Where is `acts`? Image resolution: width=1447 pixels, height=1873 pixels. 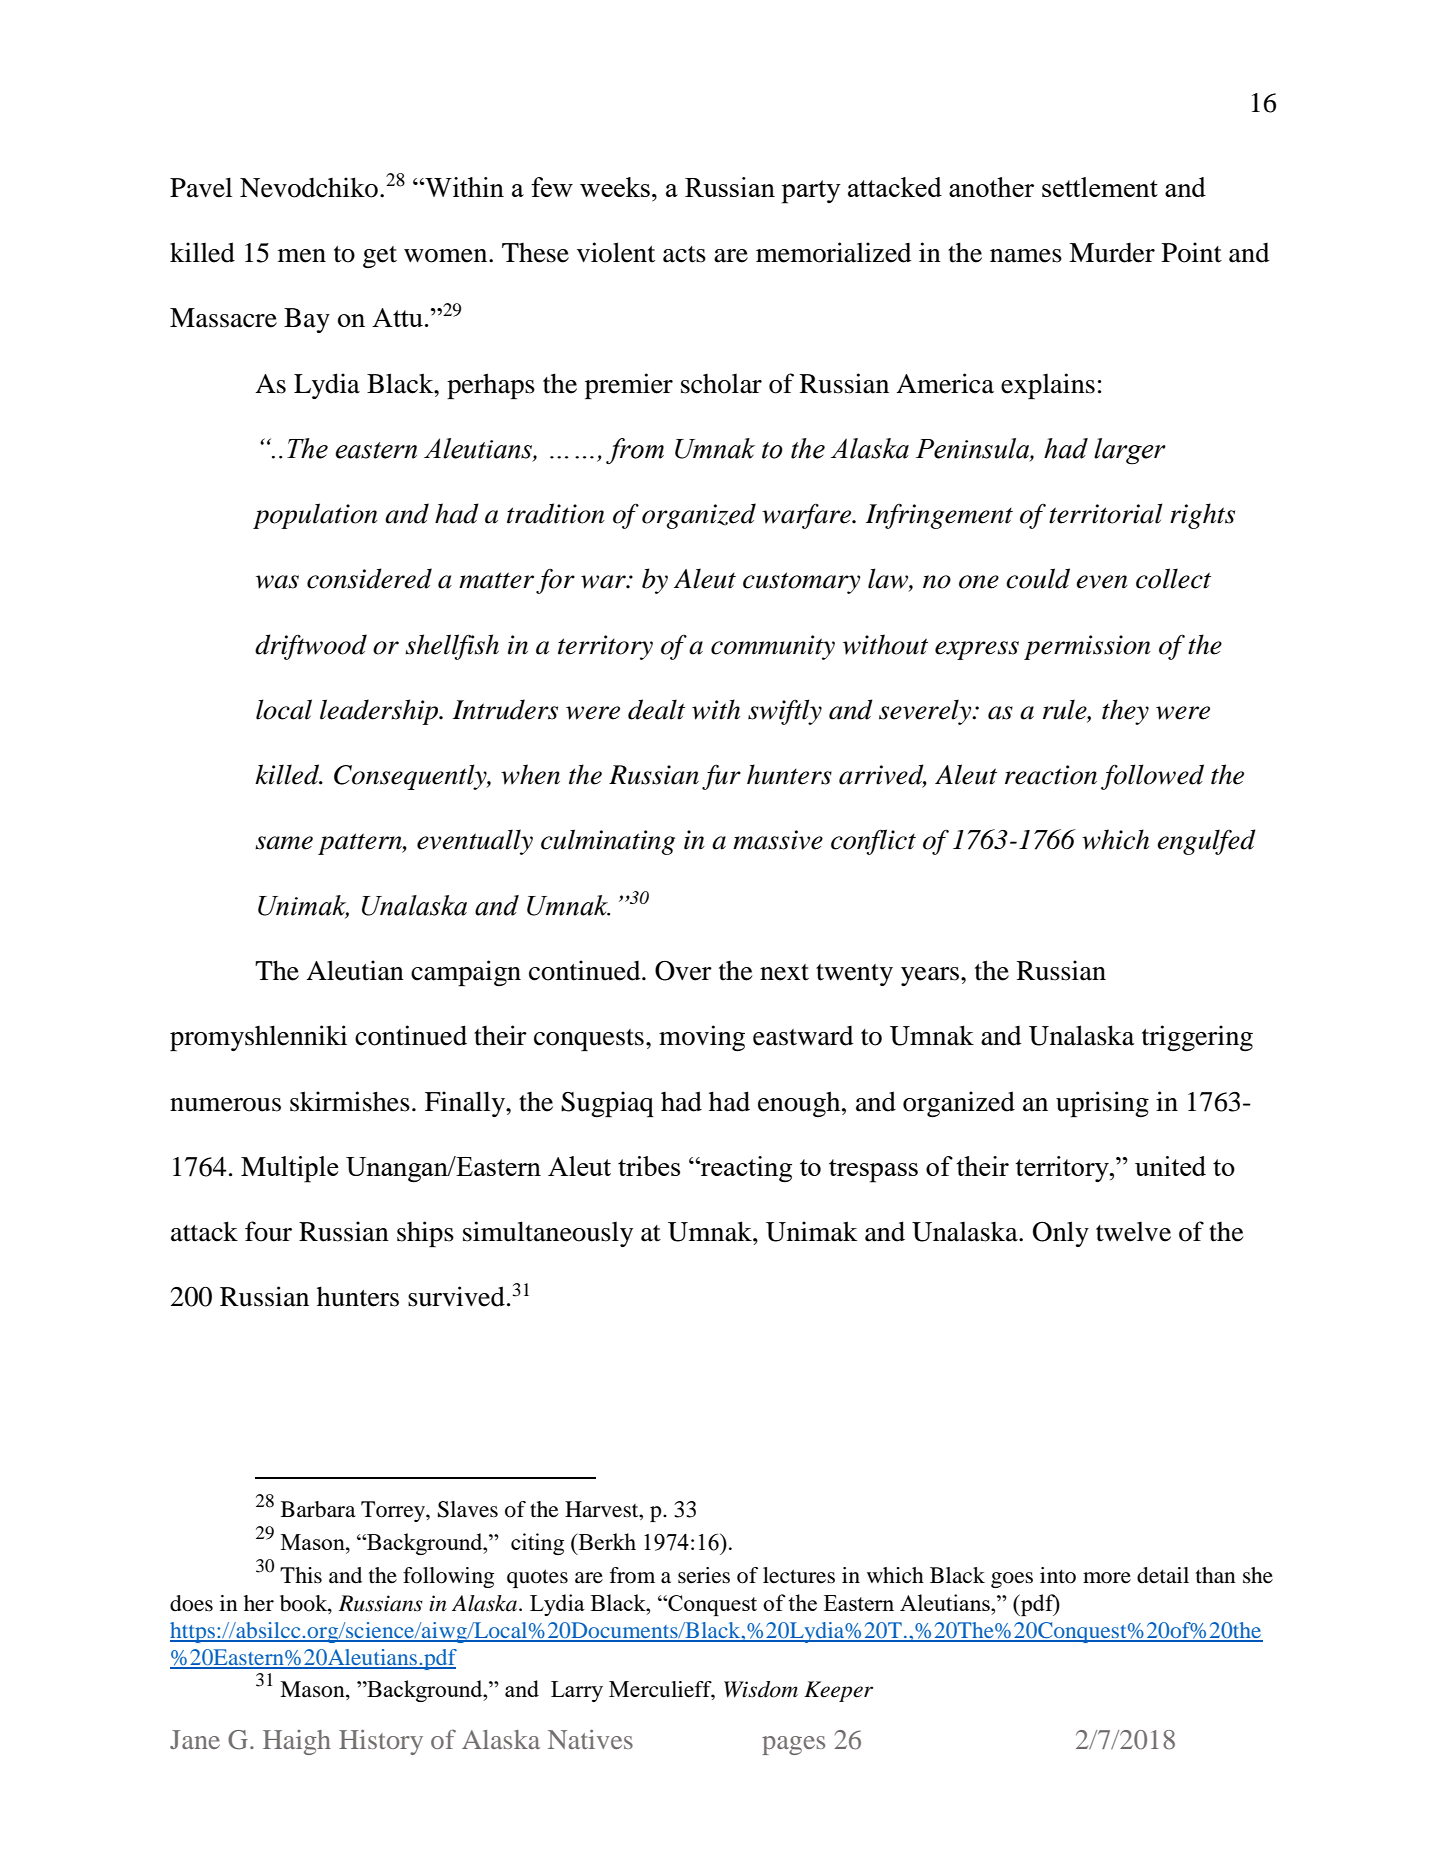 acts is located at coordinates (684, 254).
